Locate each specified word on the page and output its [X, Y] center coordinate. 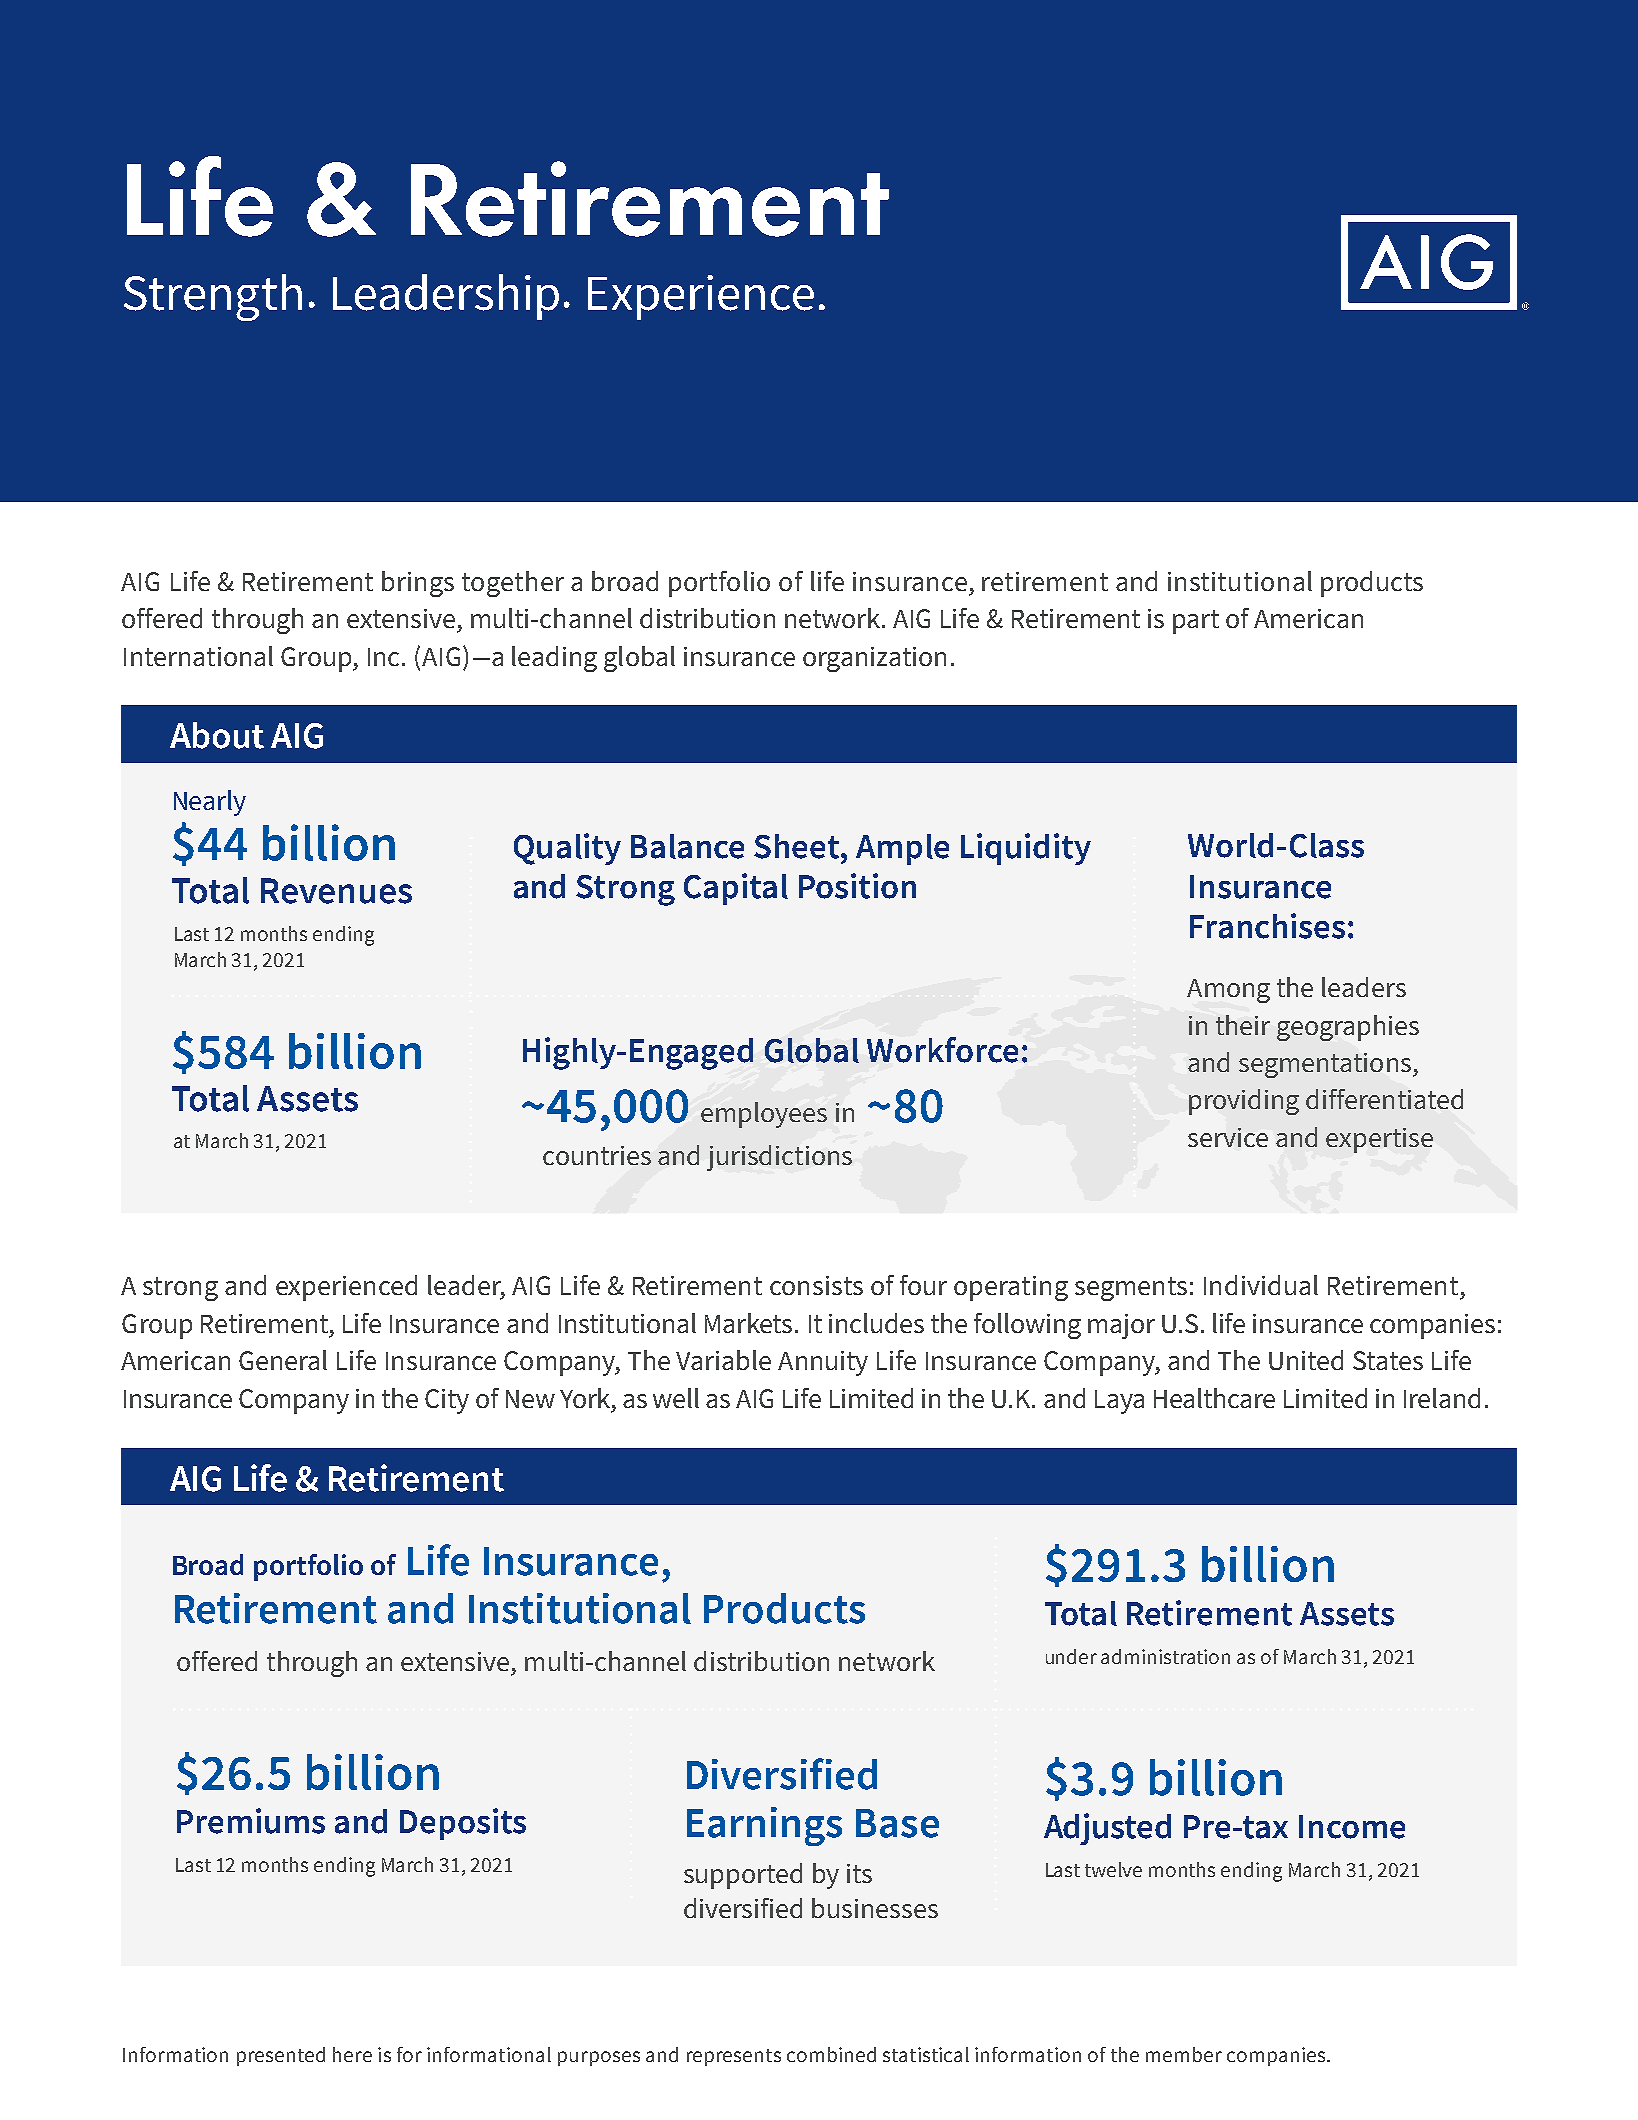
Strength [213, 297]
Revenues [336, 891]
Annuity [823, 1363]
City [447, 1401]
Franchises [1267, 926]
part [1196, 622]
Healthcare [1214, 1398]
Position [857, 886]
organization [874, 659]
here [352, 2054]
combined [831, 2054]
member [1184, 2054]
